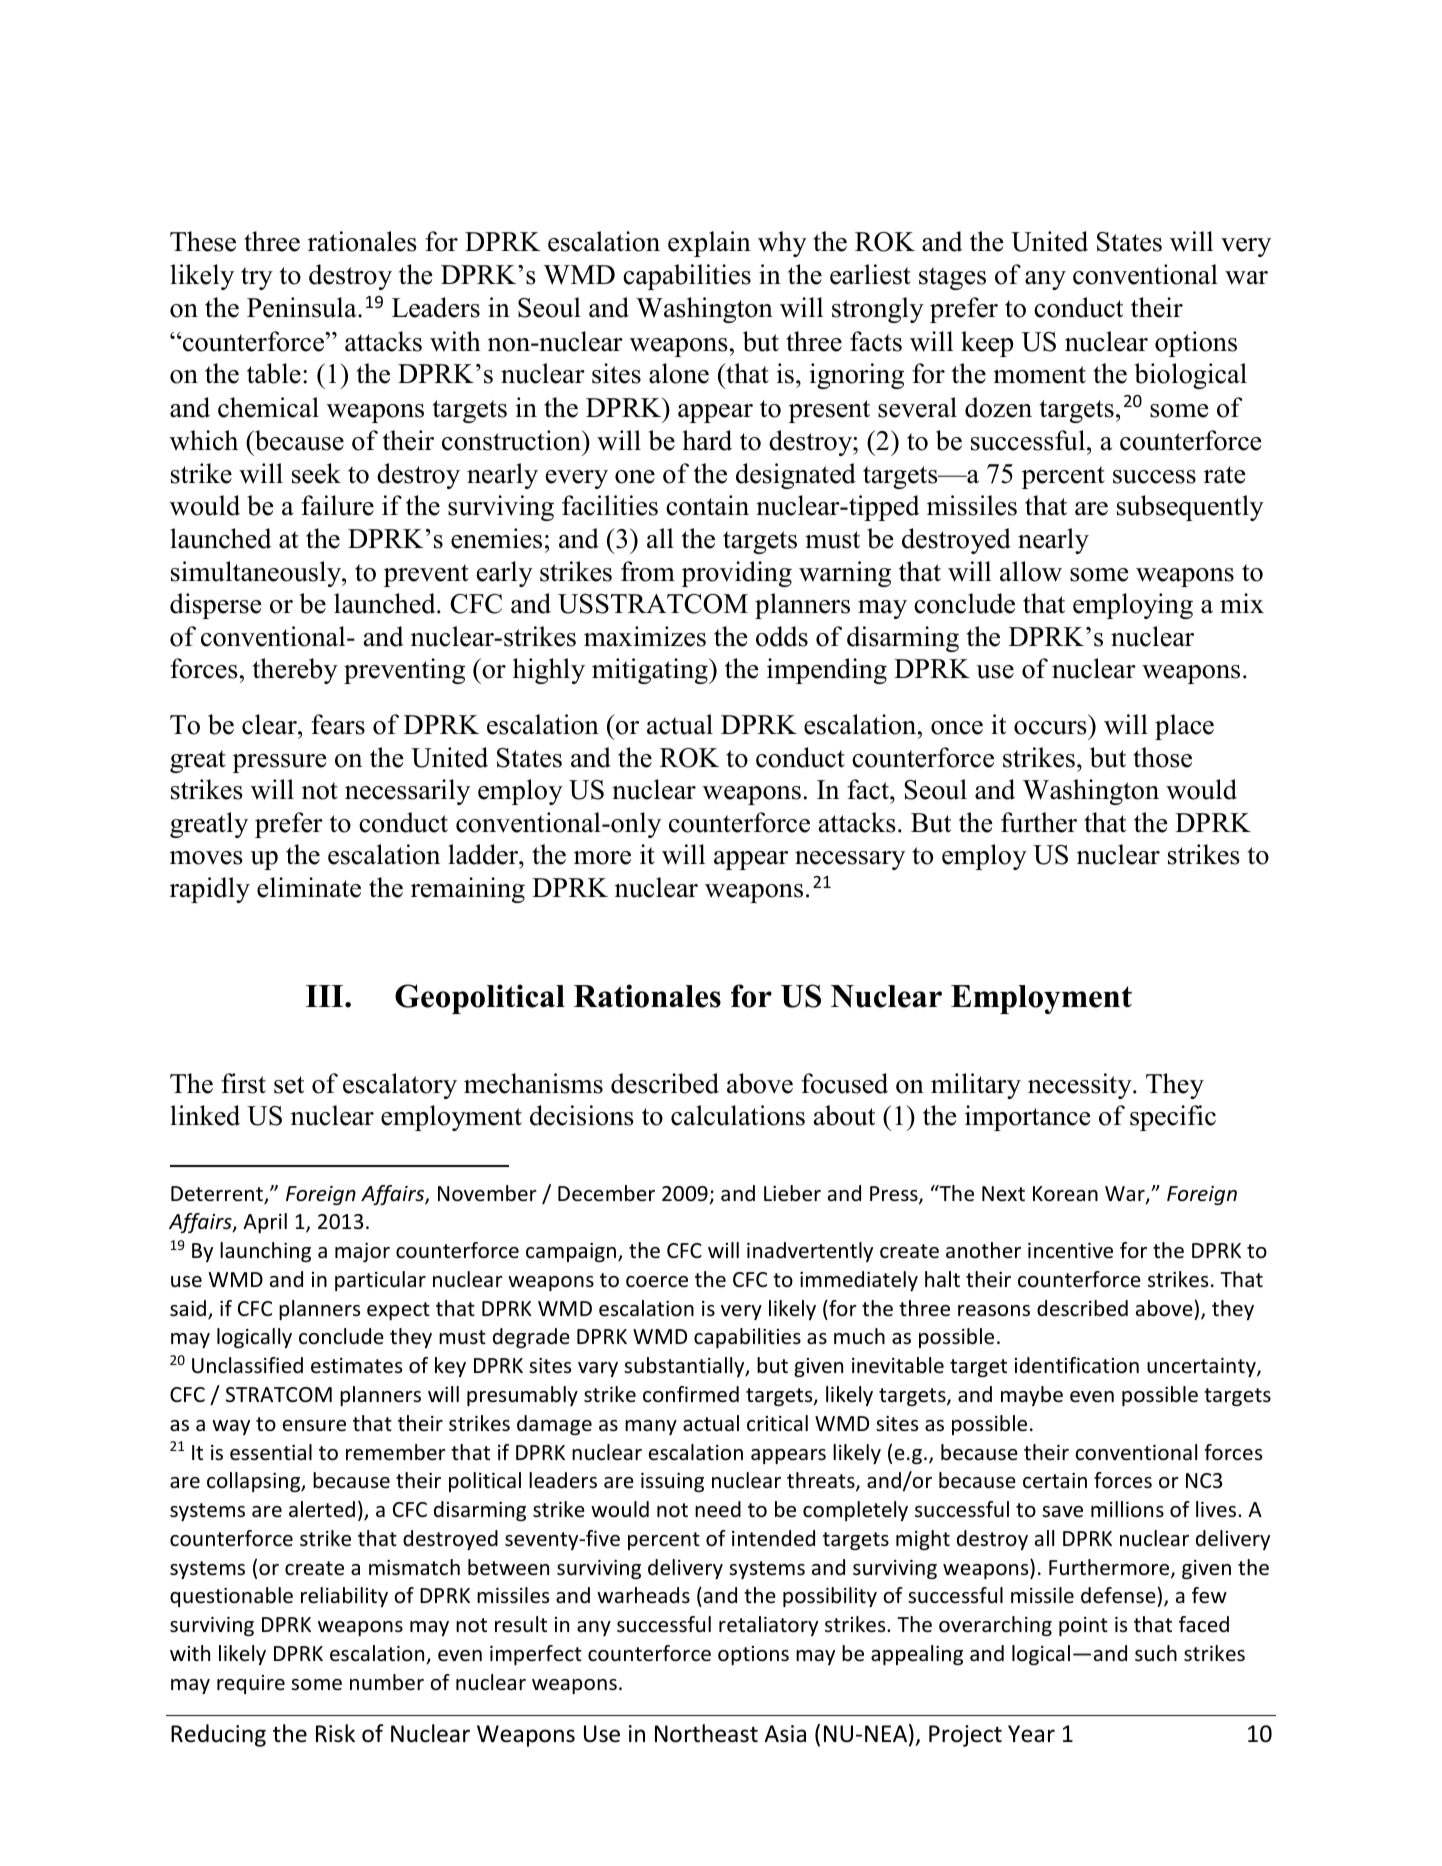 The width and height of the image is (1442, 1866). What do you see at coordinates (691, 1394) in the image?
I see `confirmed` at bounding box center [691, 1394].
